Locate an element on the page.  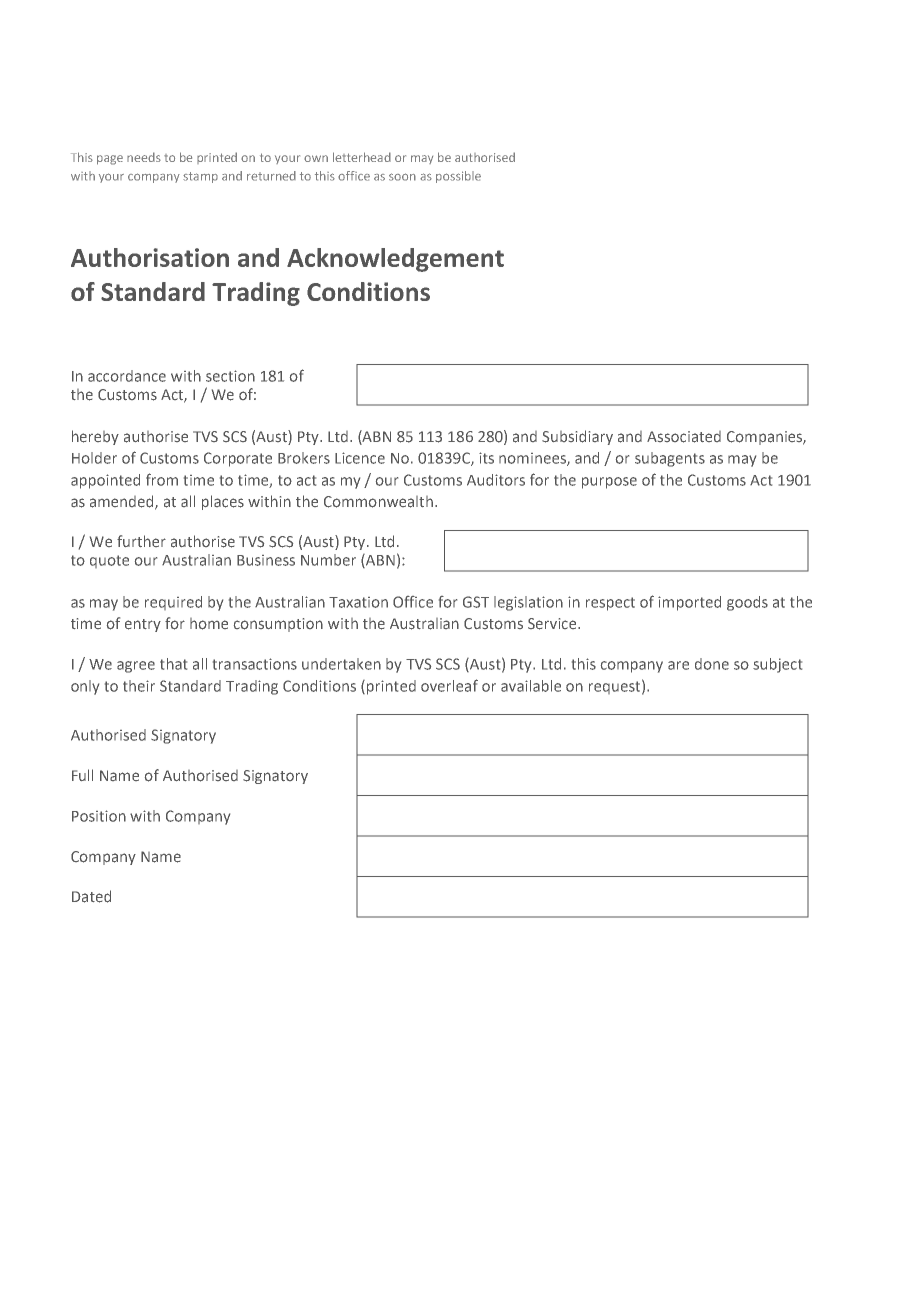
entry is located at coordinates (143, 625).
